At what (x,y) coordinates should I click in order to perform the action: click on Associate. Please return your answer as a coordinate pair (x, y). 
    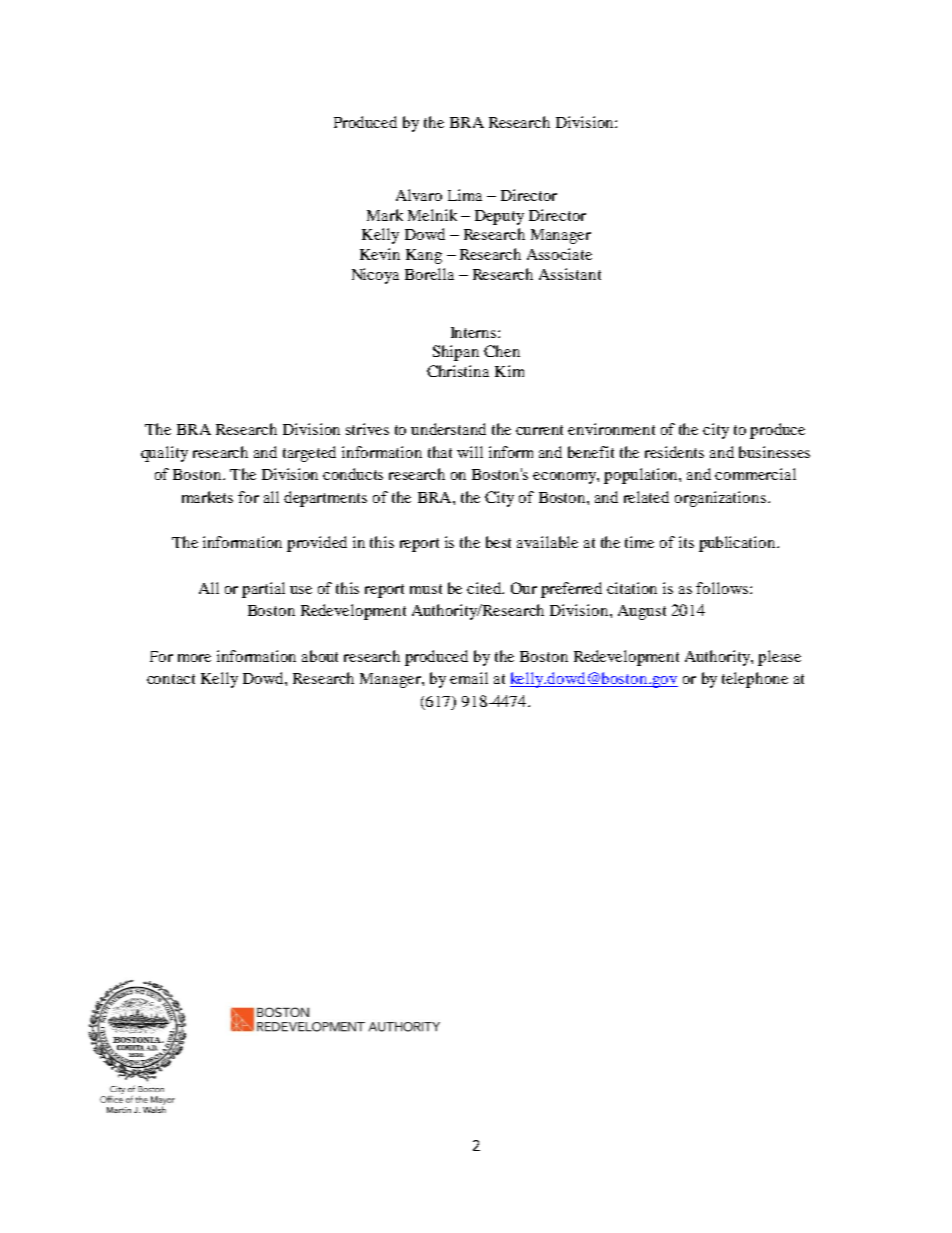
    Looking at the image, I should click on (559, 254).
